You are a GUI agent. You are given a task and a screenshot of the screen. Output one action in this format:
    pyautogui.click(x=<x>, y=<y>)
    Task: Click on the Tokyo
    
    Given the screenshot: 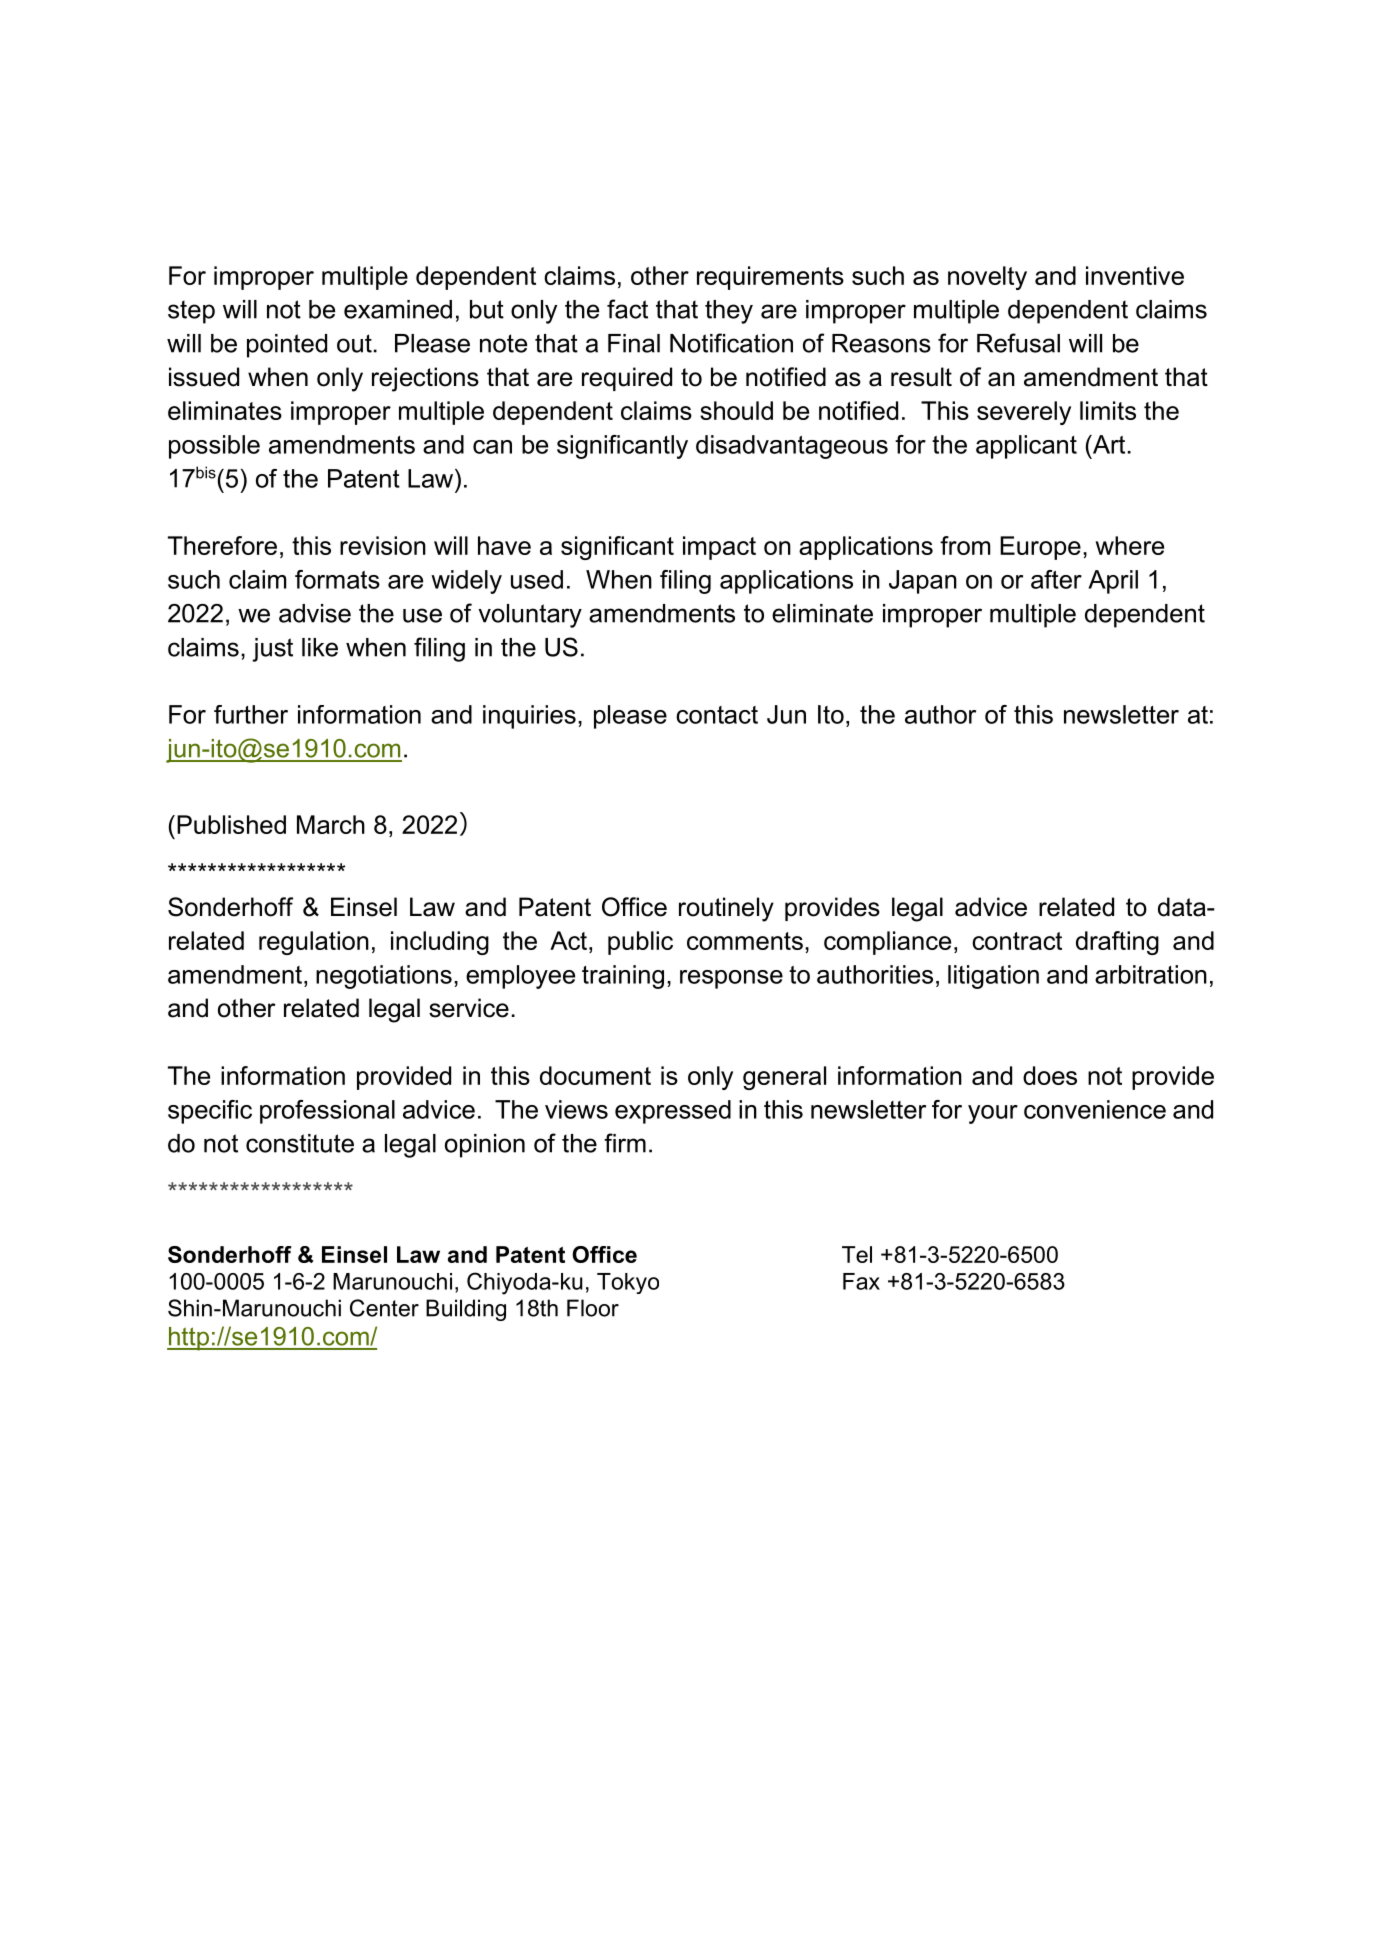 What is the action you would take?
    pyautogui.click(x=628, y=1283)
